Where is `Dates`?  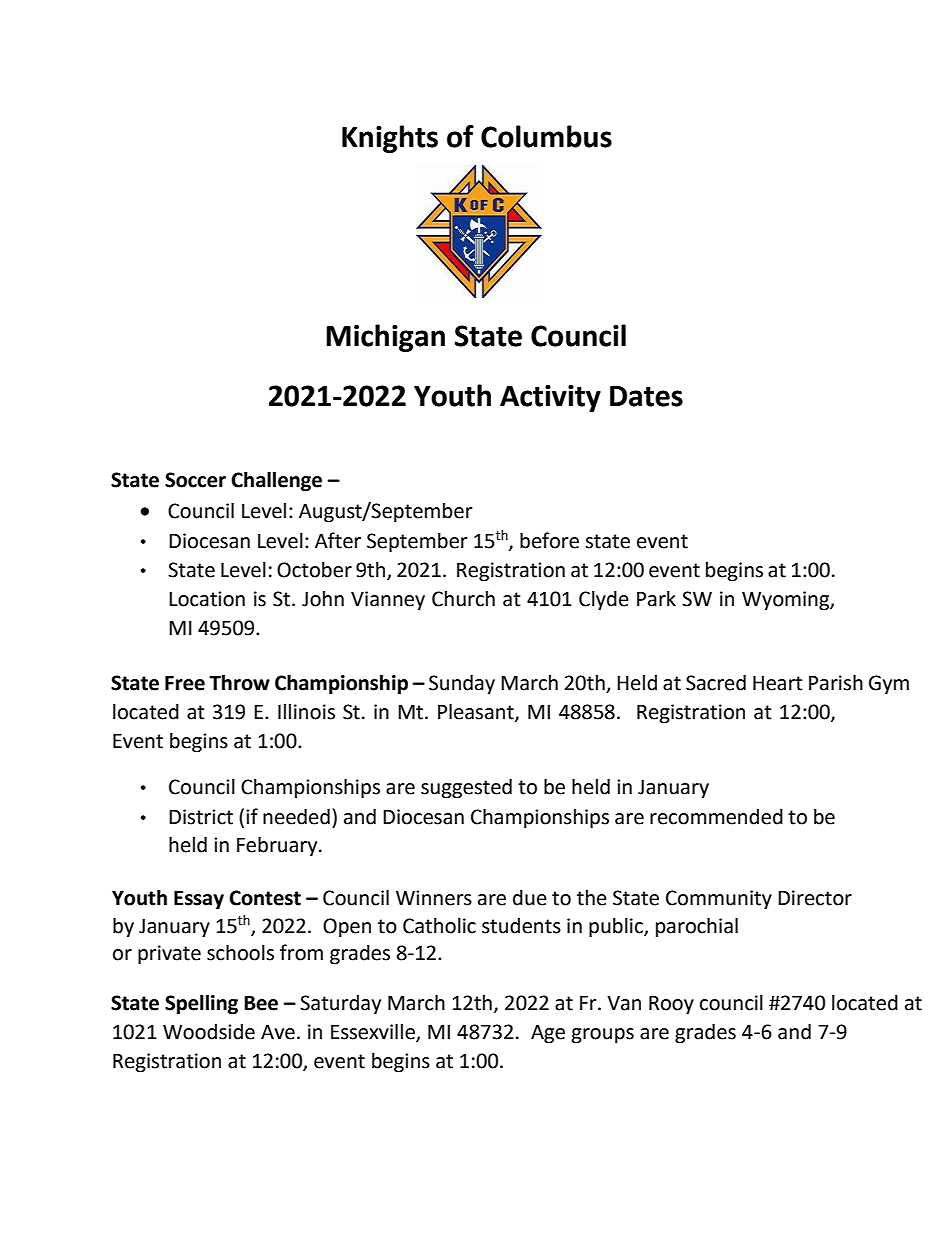 Dates is located at coordinates (646, 396).
